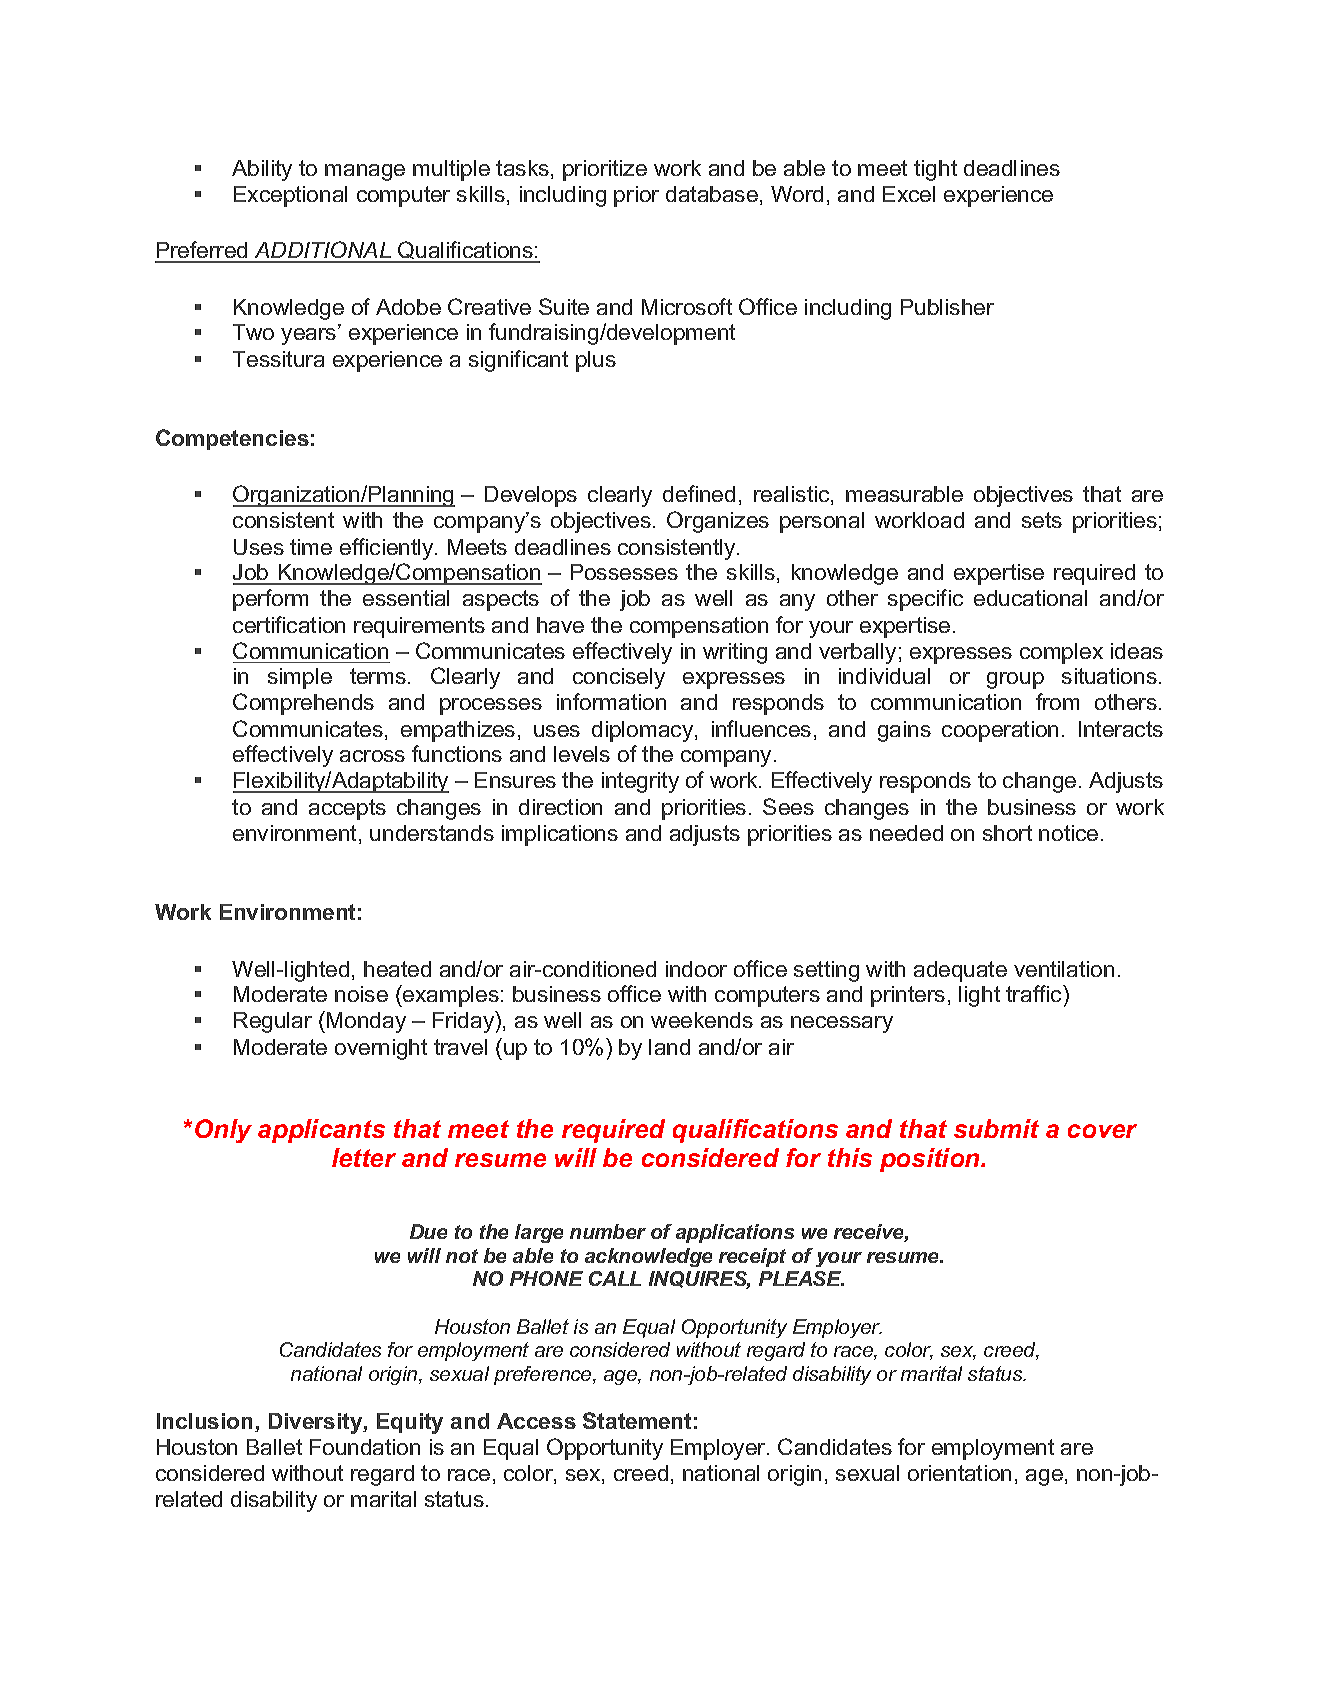  What do you see at coordinates (640, 782) in the image?
I see `integrity` at bounding box center [640, 782].
